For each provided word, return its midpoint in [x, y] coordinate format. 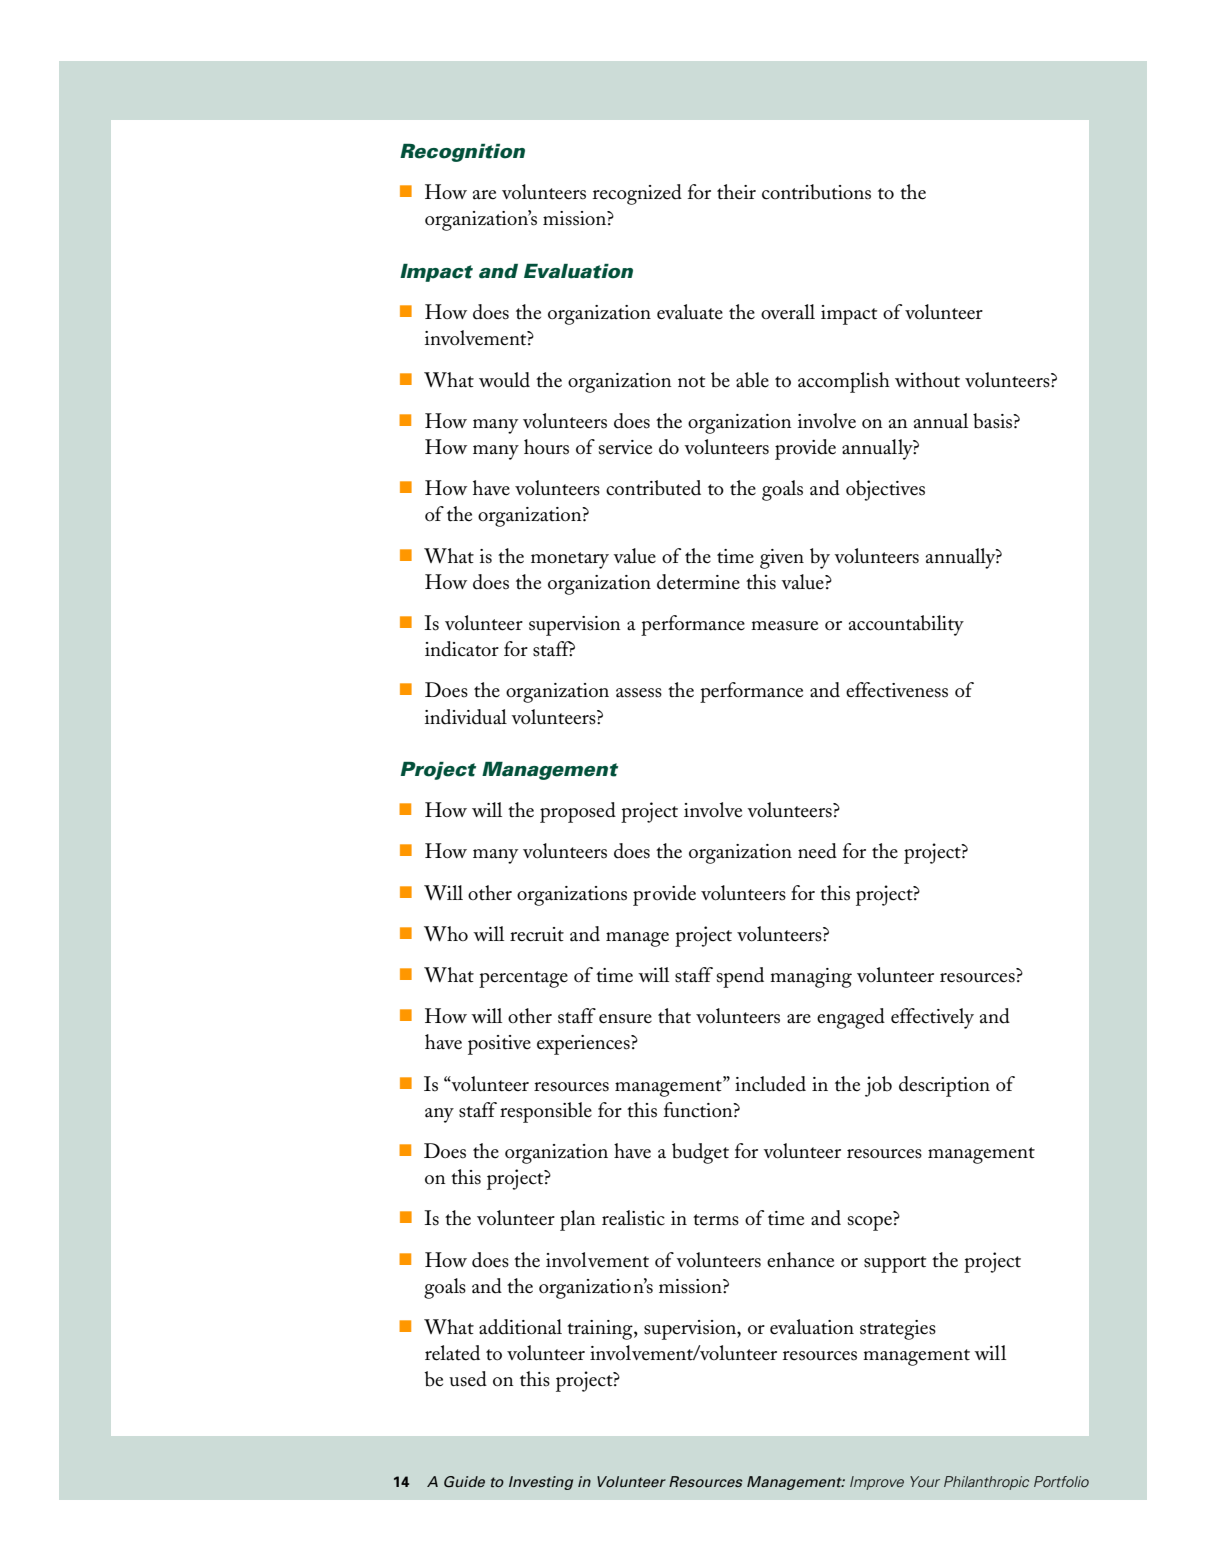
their [736, 192]
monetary [570, 560]
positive [499, 1045]
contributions [816, 192]
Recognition [462, 153]
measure [784, 626]
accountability [906, 625]
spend [740, 977]
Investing [541, 1483]
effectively [932, 1018]
